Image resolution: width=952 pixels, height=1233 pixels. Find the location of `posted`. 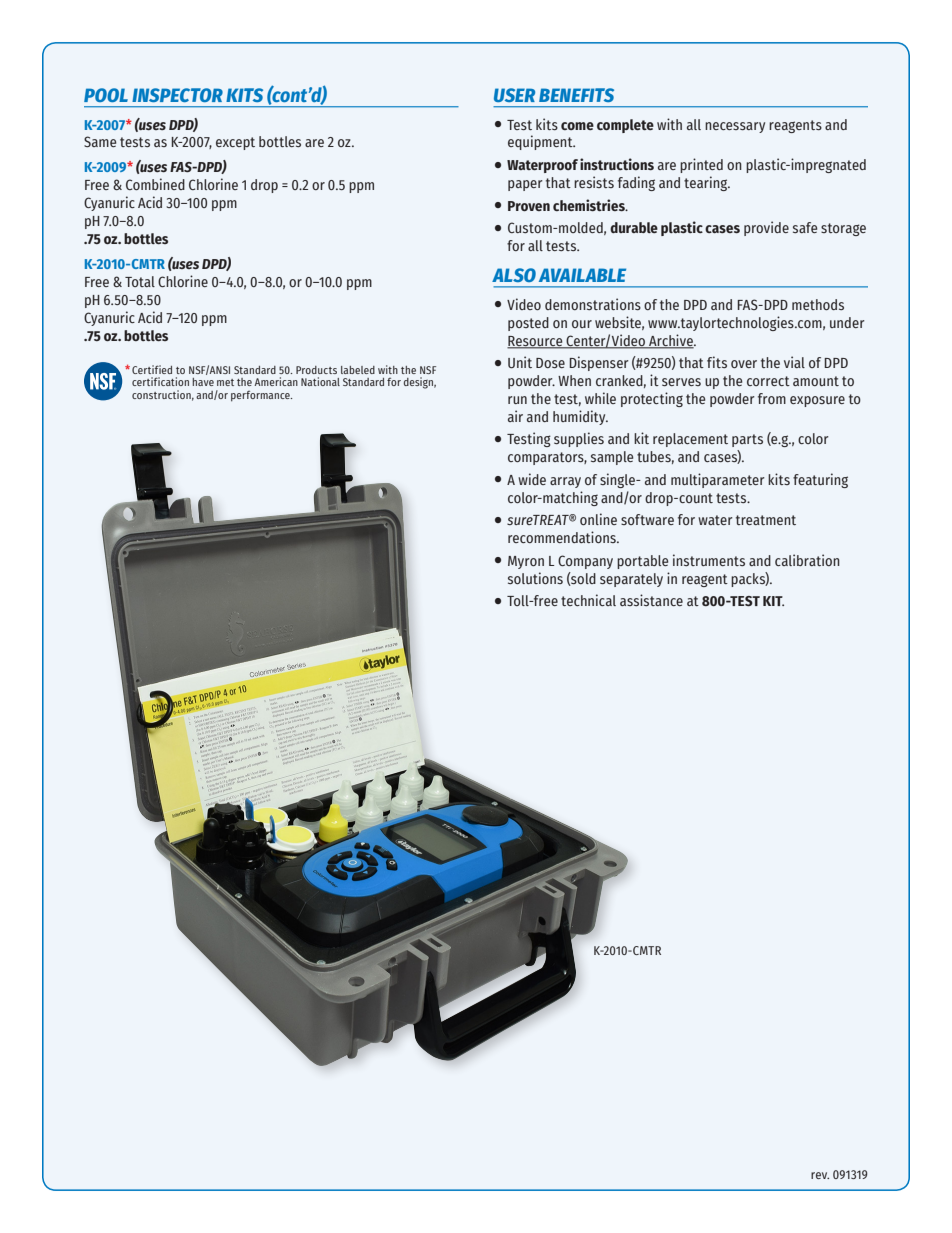

posted is located at coordinates (528, 324).
